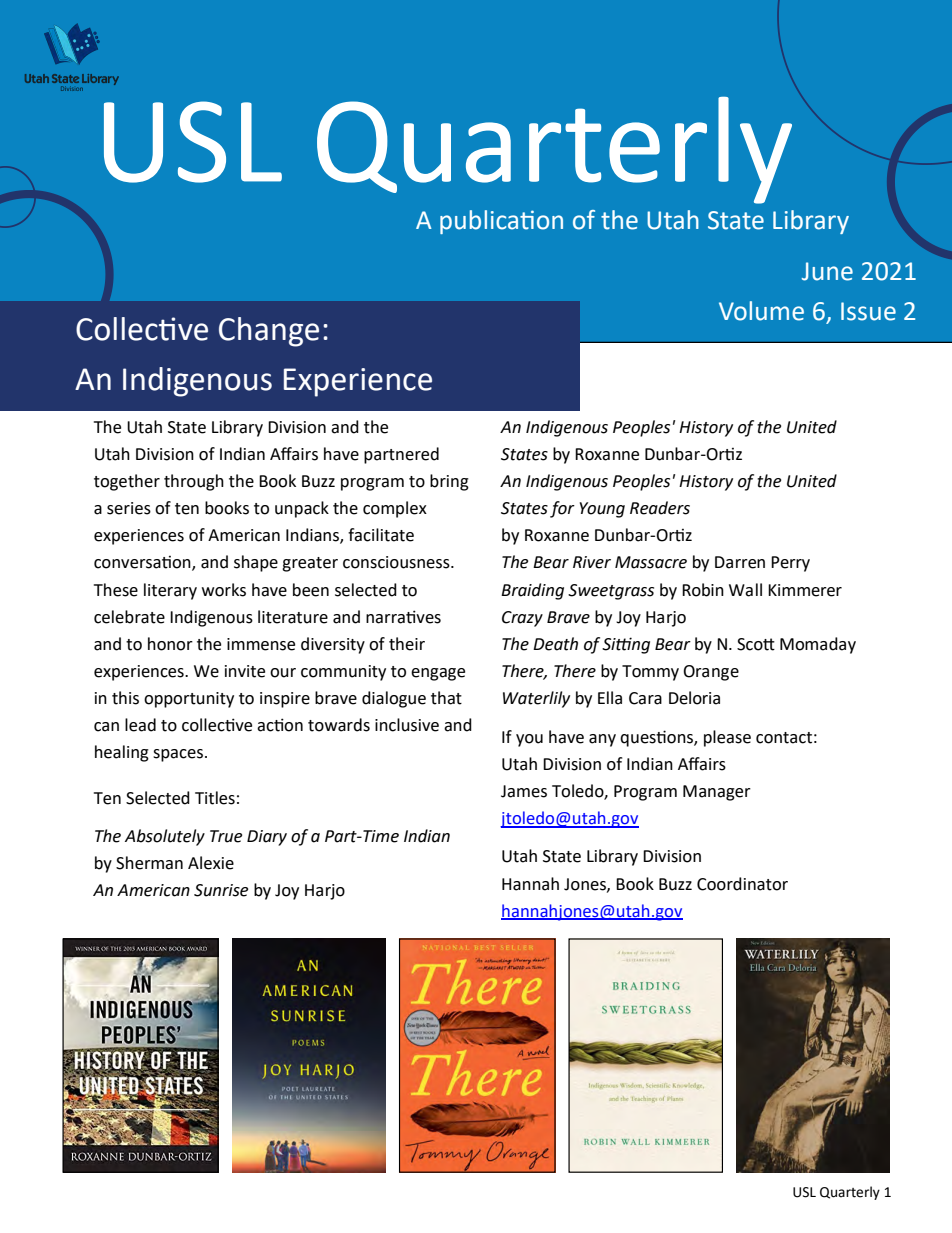  I want to click on shape, so click(256, 563).
